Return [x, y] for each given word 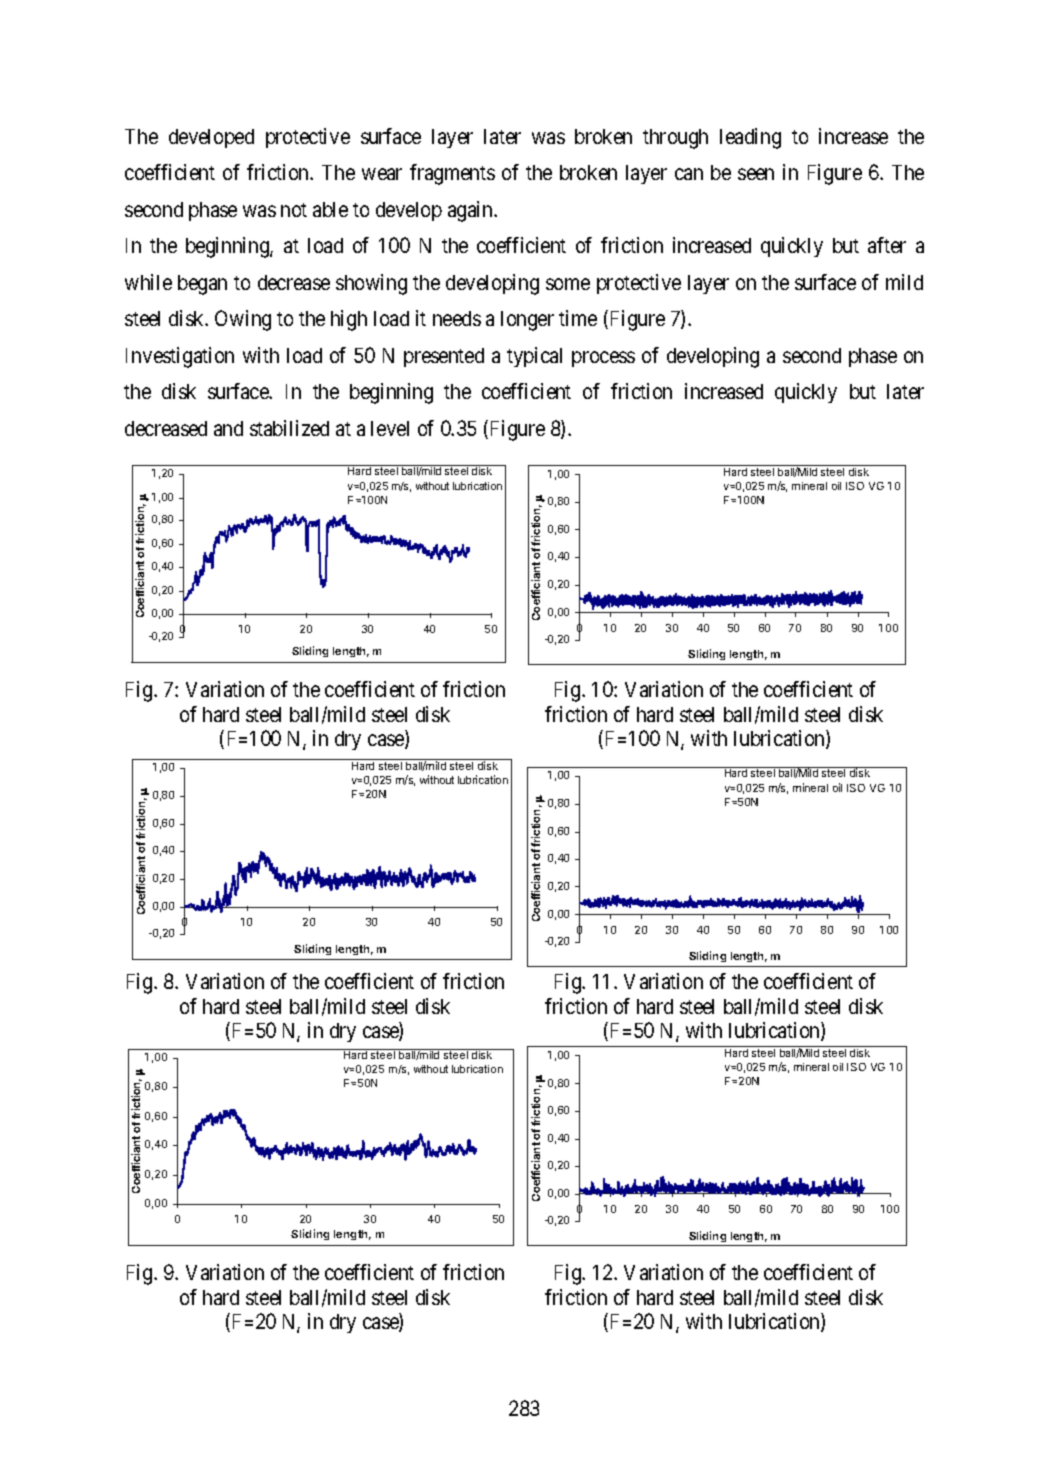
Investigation [180, 357]
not [294, 210]
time [578, 318]
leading [750, 138]
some [568, 284]
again [471, 211]
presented [444, 357]
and [228, 428]
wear [382, 174]
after [887, 245]
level [390, 428]
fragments [452, 174]
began [202, 285]
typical [534, 357]
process [603, 359]
